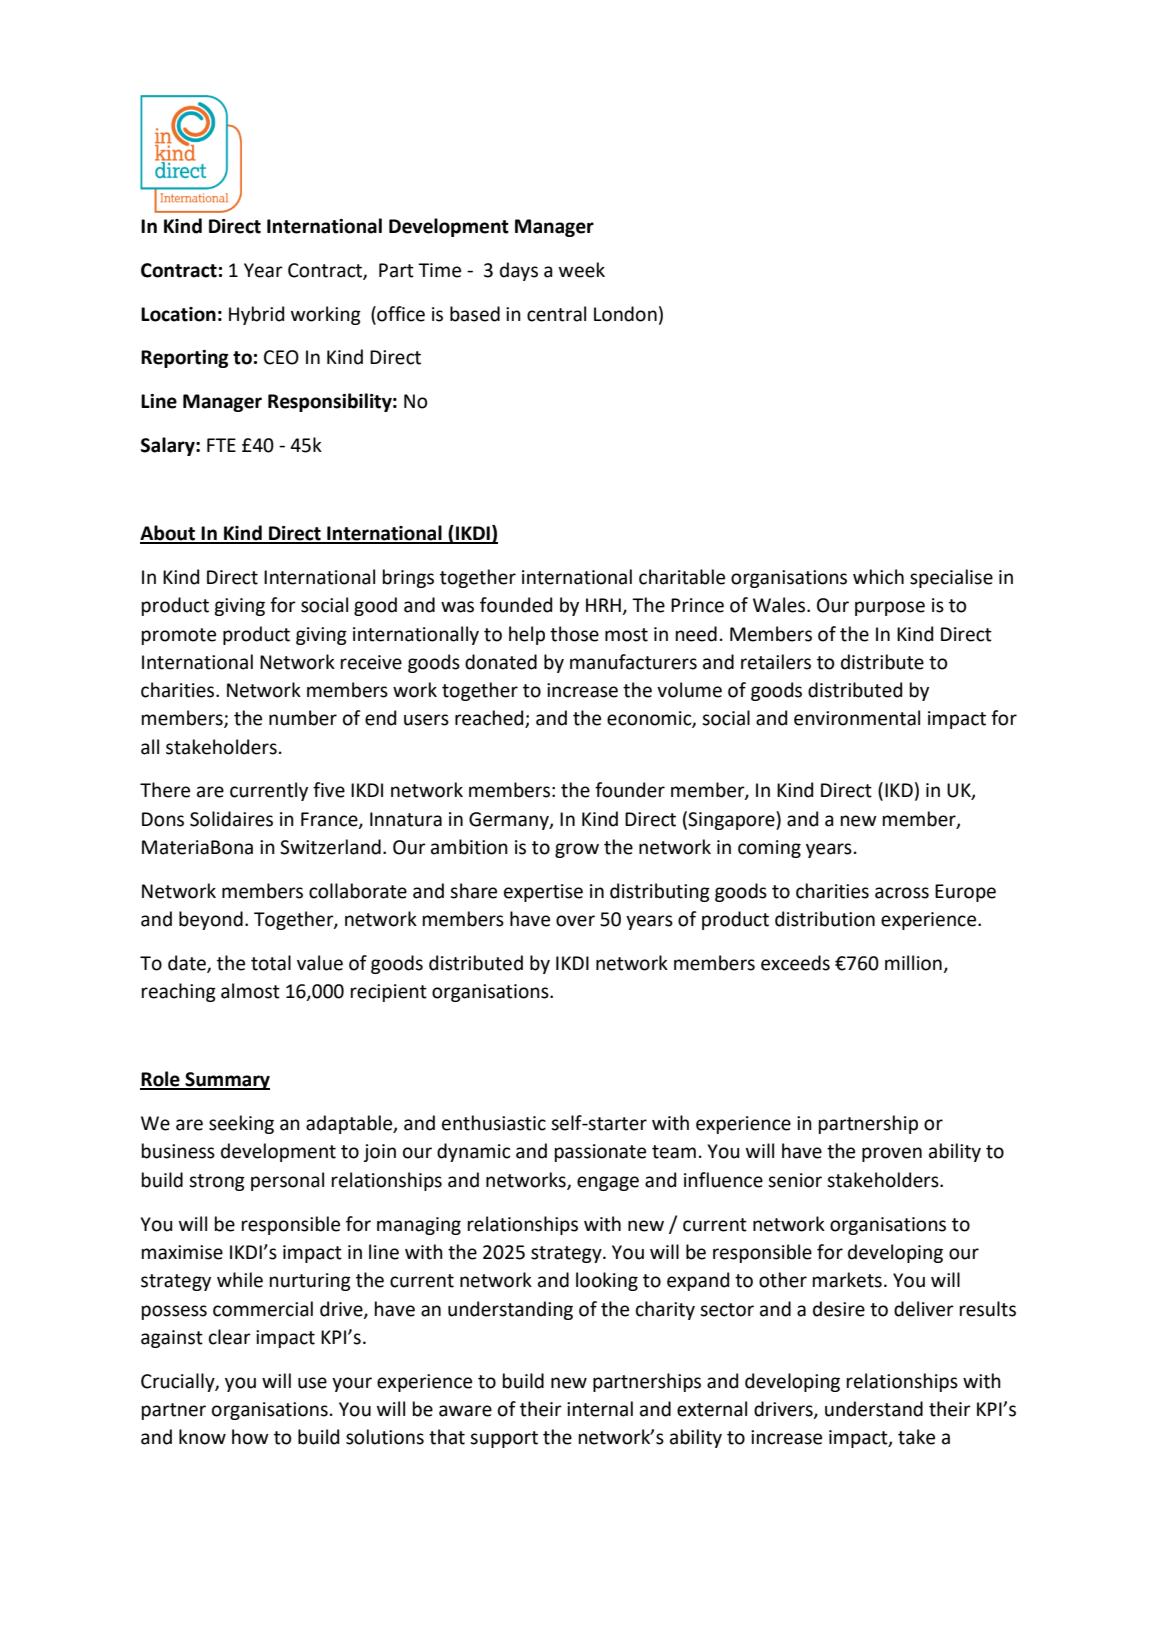 Image resolution: width=1162 pixels, height=1643 pixels. Describe the element at coordinates (902, 893) in the screenshot. I see `across` at that location.
